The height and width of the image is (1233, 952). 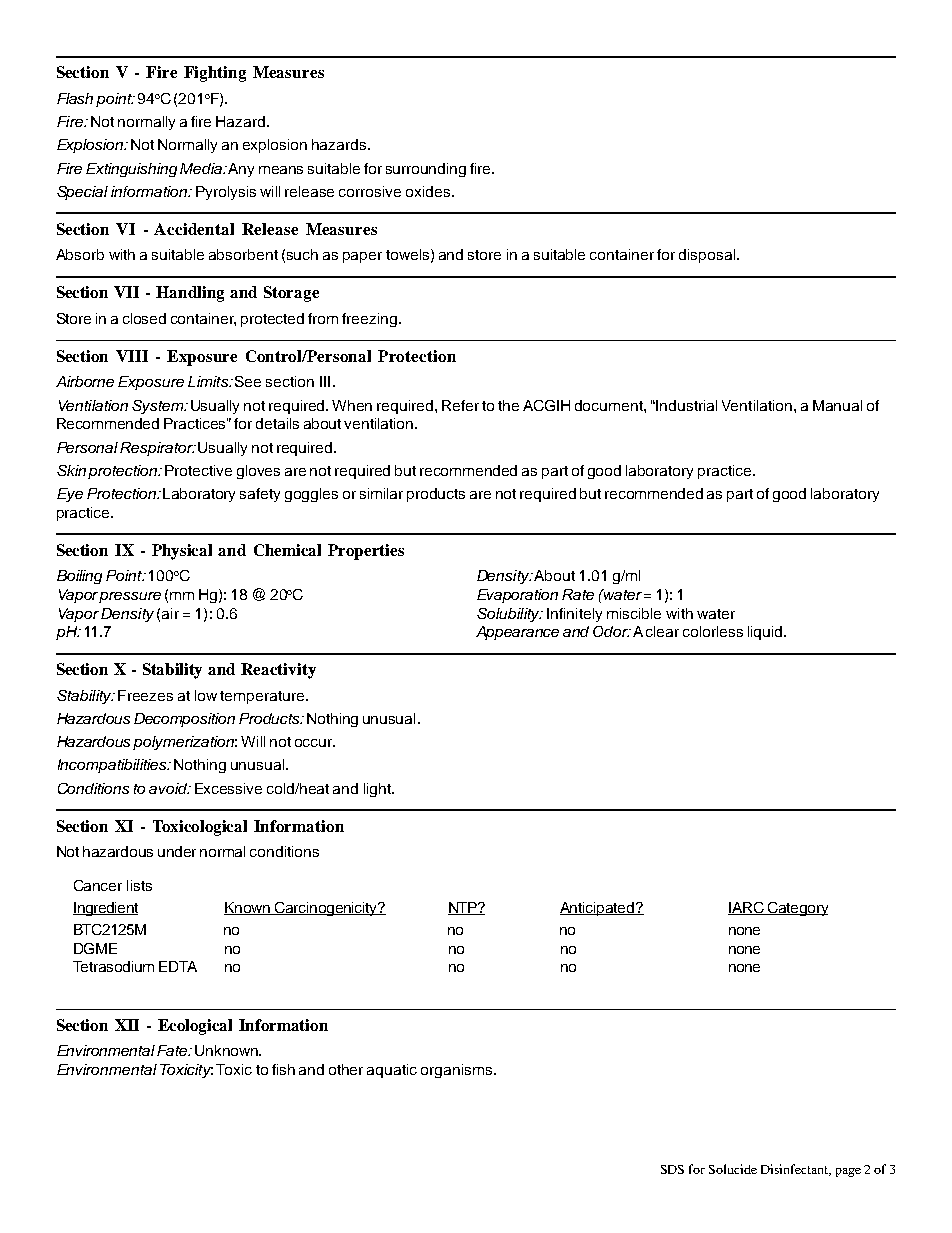 I want to click on Fighting, so click(x=215, y=74).
